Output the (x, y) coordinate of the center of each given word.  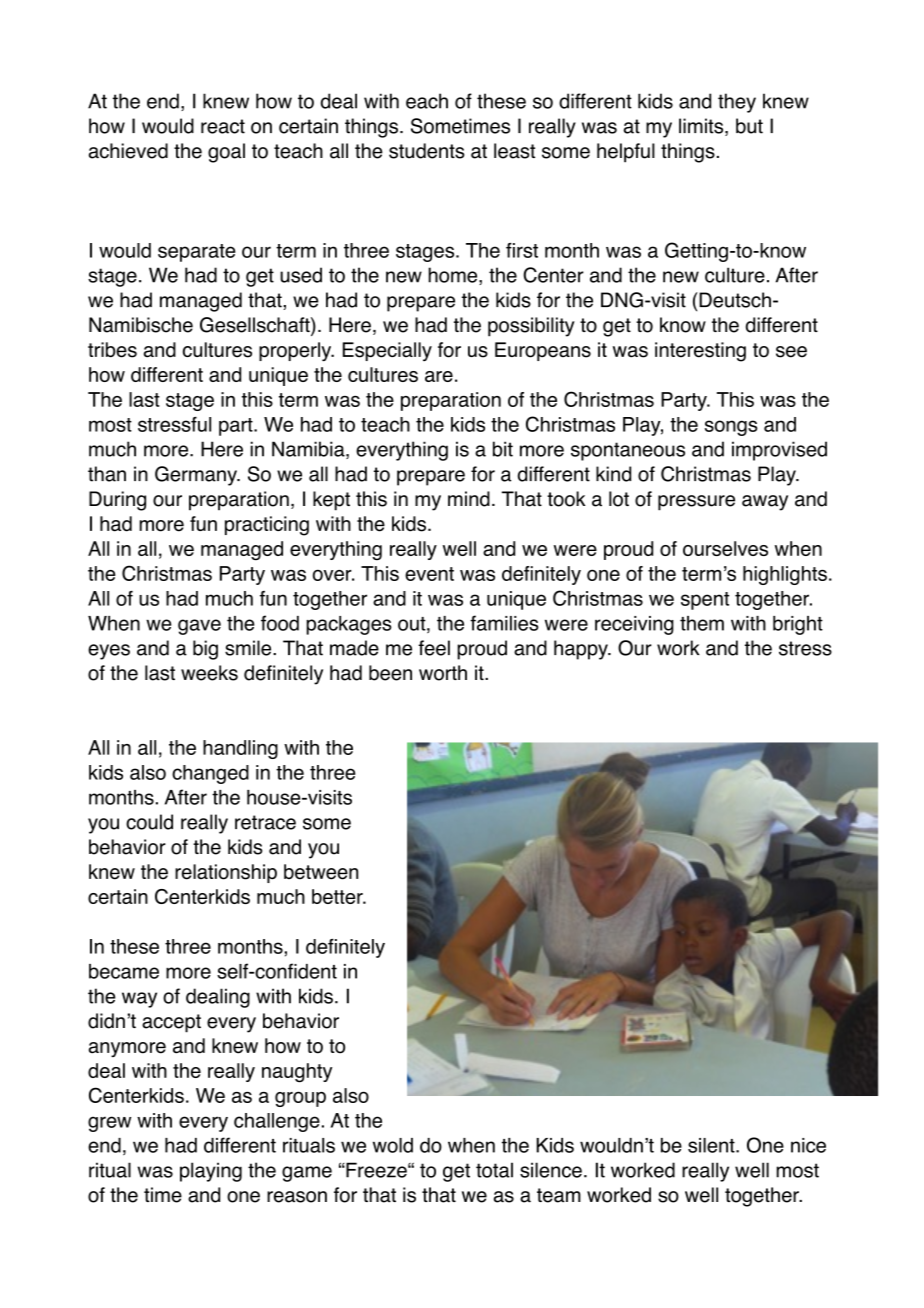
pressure (696, 503)
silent (712, 1145)
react (223, 126)
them (702, 623)
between (321, 872)
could (149, 822)
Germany (197, 476)
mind (469, 499)
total (494, 1170)
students (426, 151)
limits (702, 127)
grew (109, 1124)
